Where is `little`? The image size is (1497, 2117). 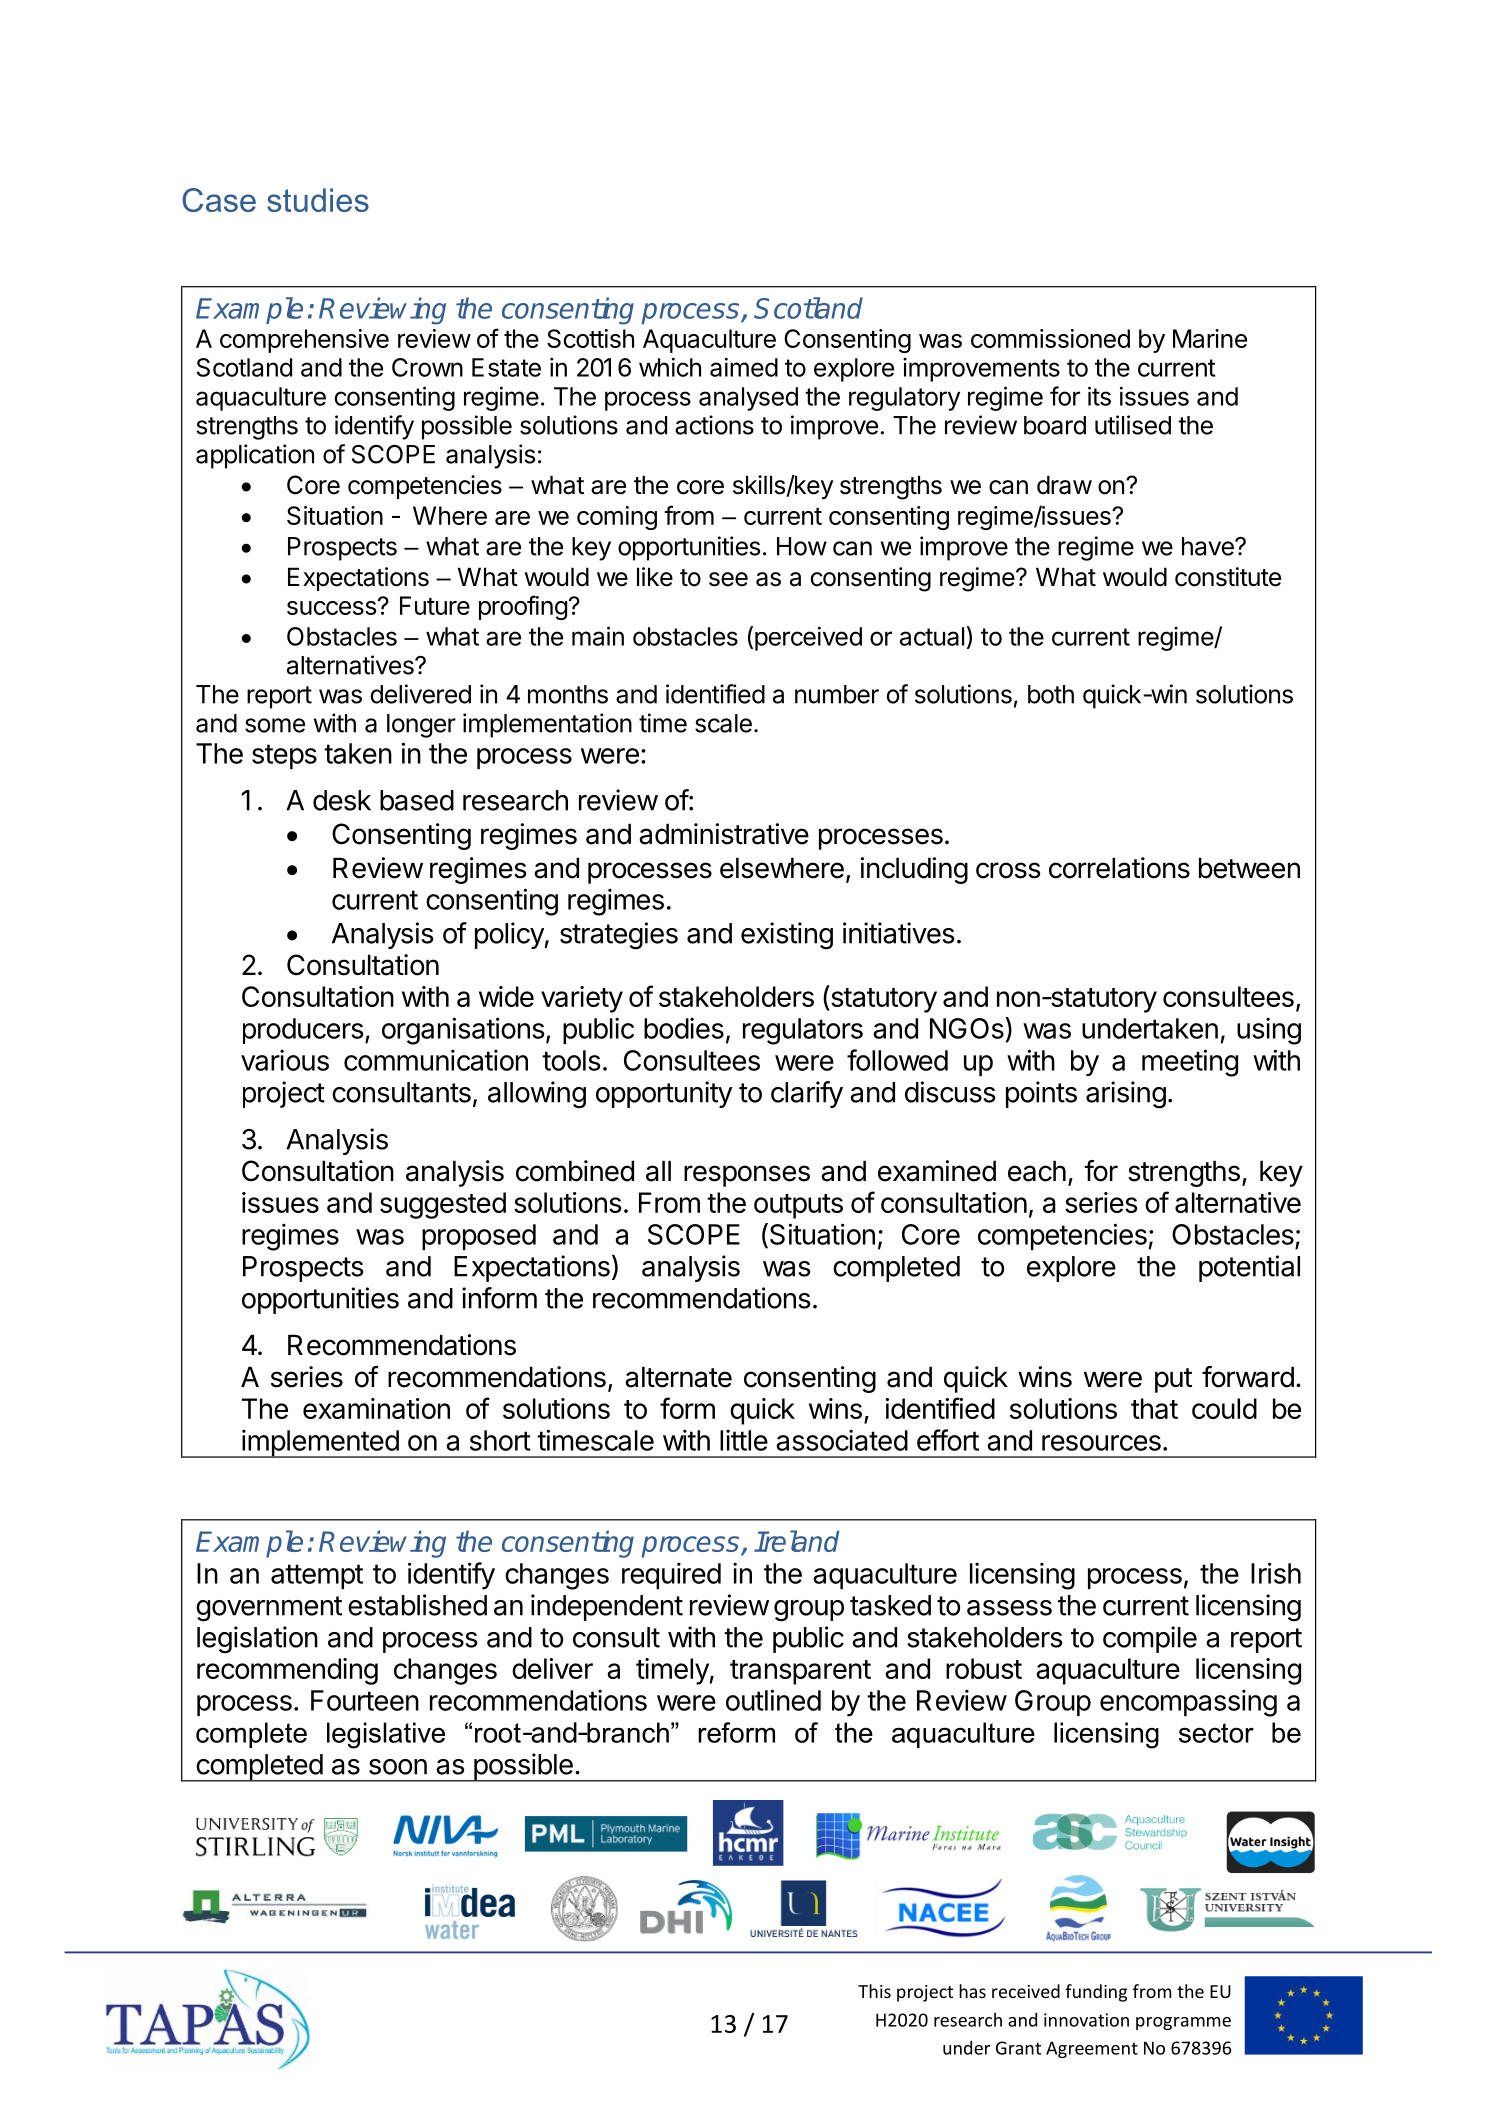
little is located at coordinates (744, 1440).
